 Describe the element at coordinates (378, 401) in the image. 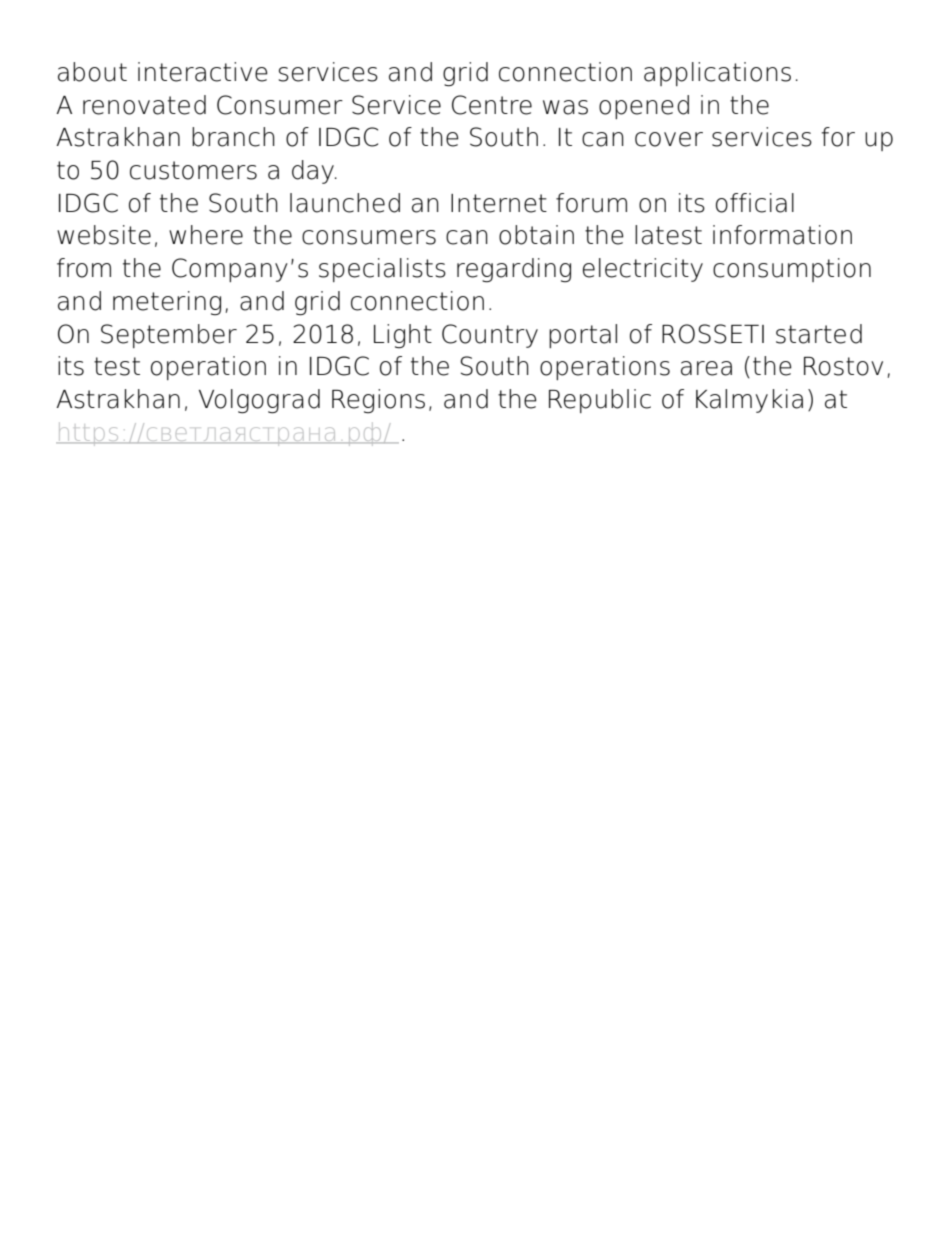

I see `Regions` at that location.
